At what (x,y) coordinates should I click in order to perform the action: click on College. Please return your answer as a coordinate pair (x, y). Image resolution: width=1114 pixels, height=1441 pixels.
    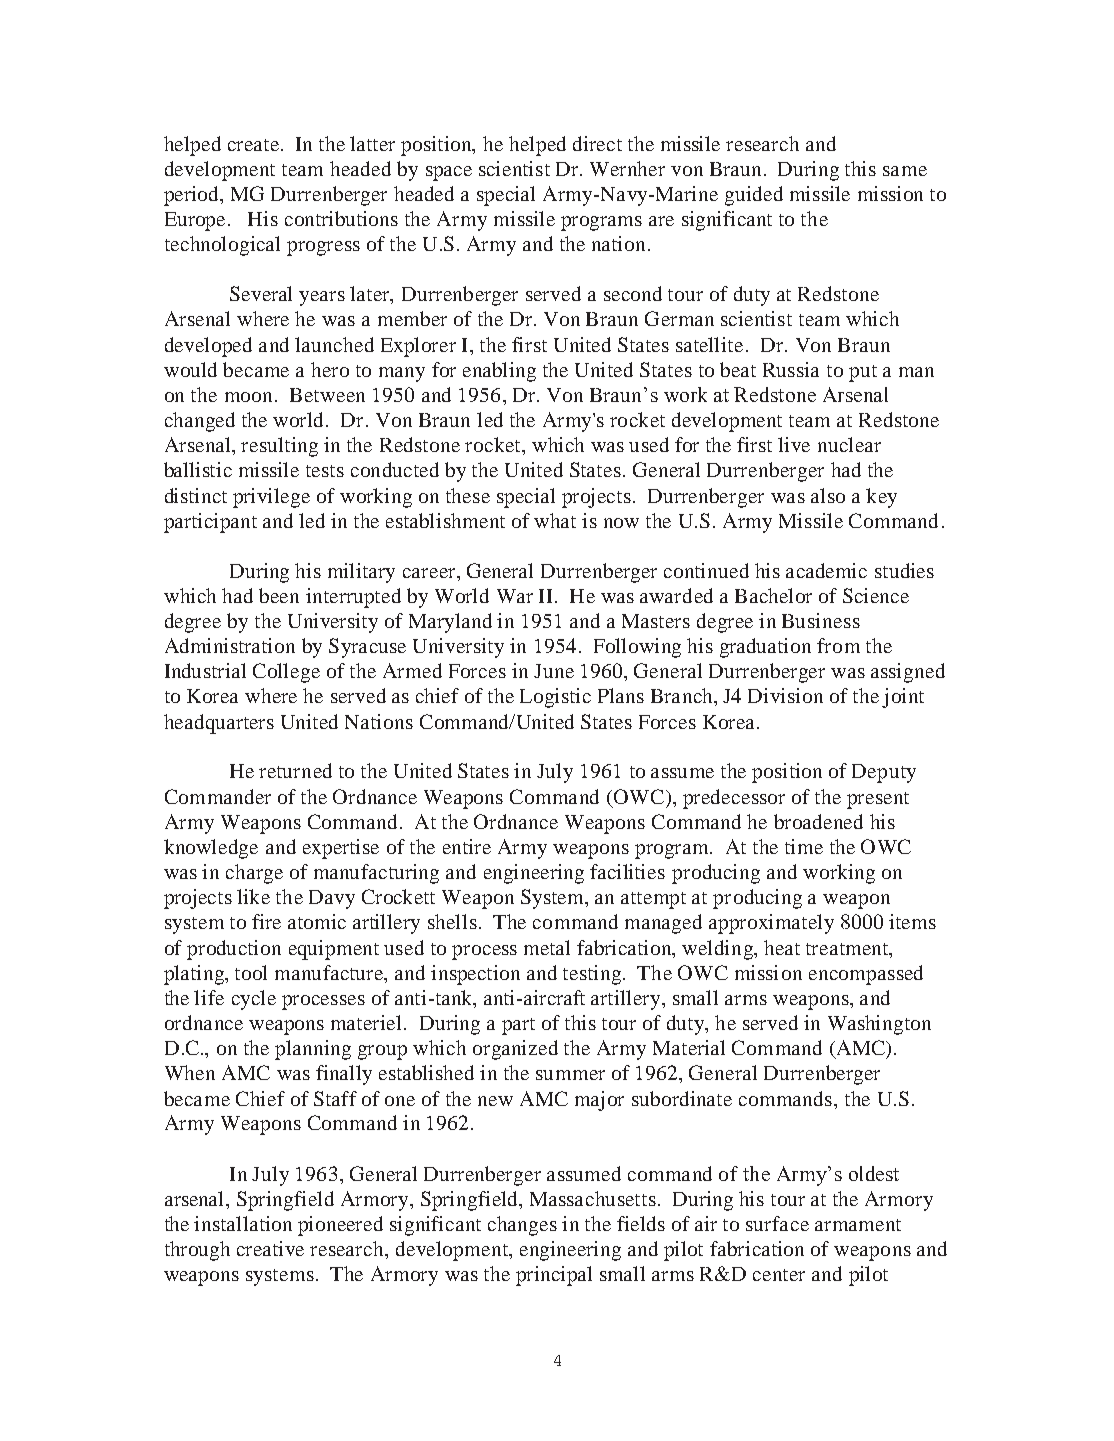
    Looking at the image, I should click on (286, 673).
